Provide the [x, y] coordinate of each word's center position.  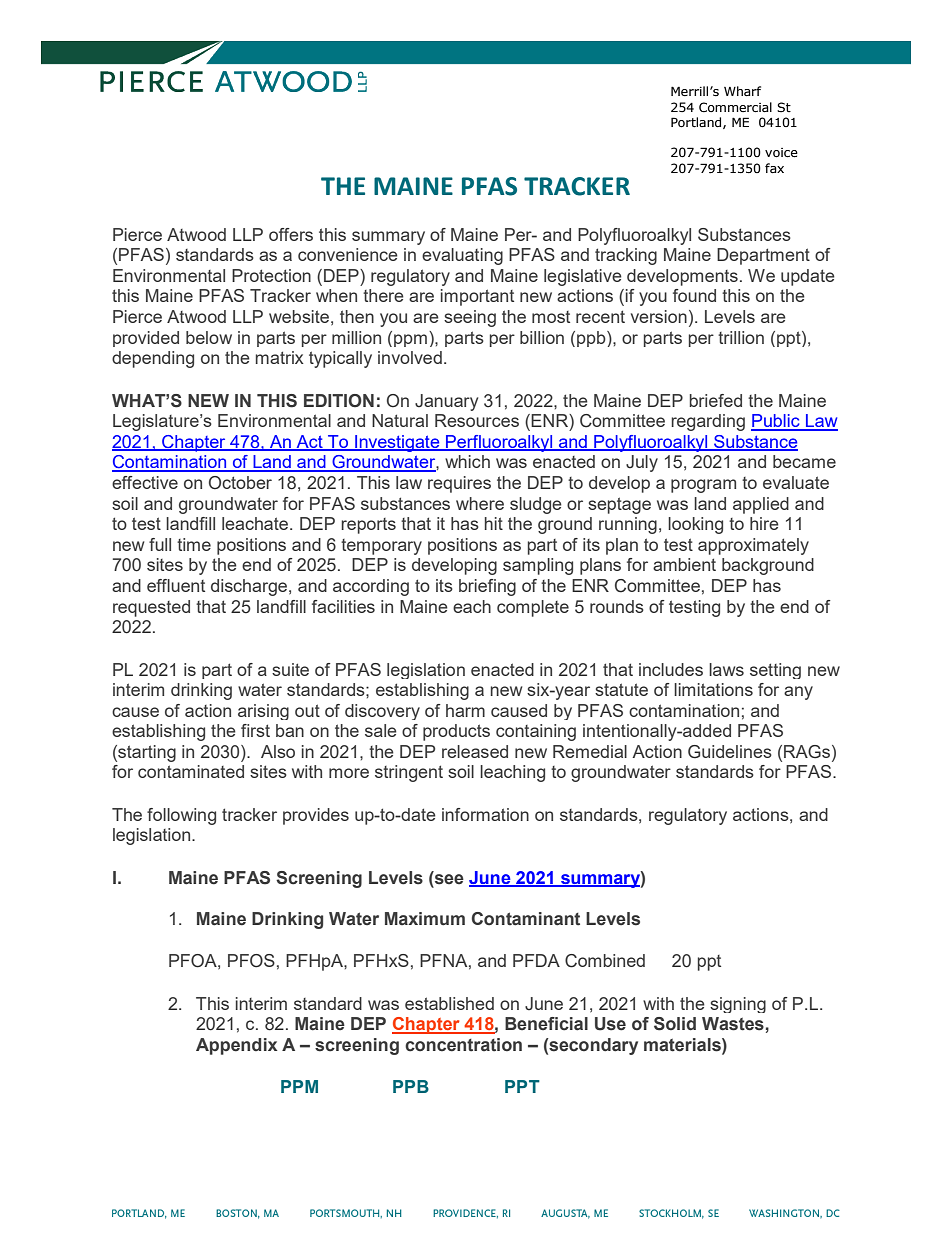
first [255, 730]
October [240, 483]
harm [465, 710]
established [449, 1003]
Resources [477, 420]
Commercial [735, 107]
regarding [708, 422]
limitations [713, 689]
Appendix [236, 1046]
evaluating [462, 256]
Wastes [733, 1024]
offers [291, 234]
